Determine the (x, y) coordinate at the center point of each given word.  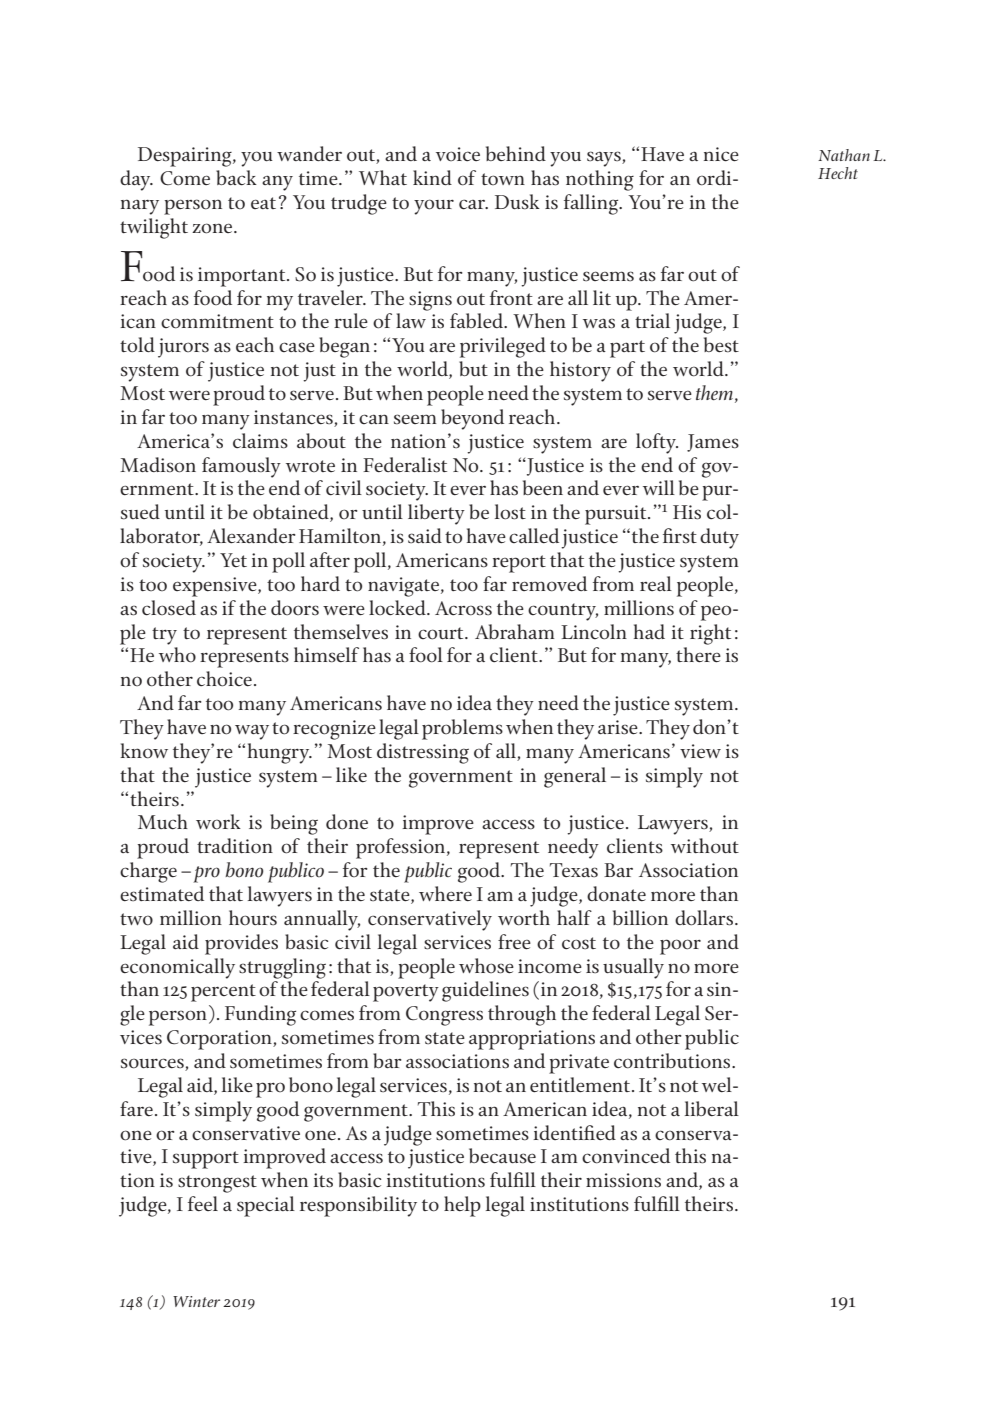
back (236, 178)
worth (524, 918)
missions (623, 1180)
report (519, 564)
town (503, 179)
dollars (704, 918)
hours (253, 917)
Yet (233, 560)
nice (721, 154)
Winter (196, 1301)
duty (719, 538)
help (462, 1206)
